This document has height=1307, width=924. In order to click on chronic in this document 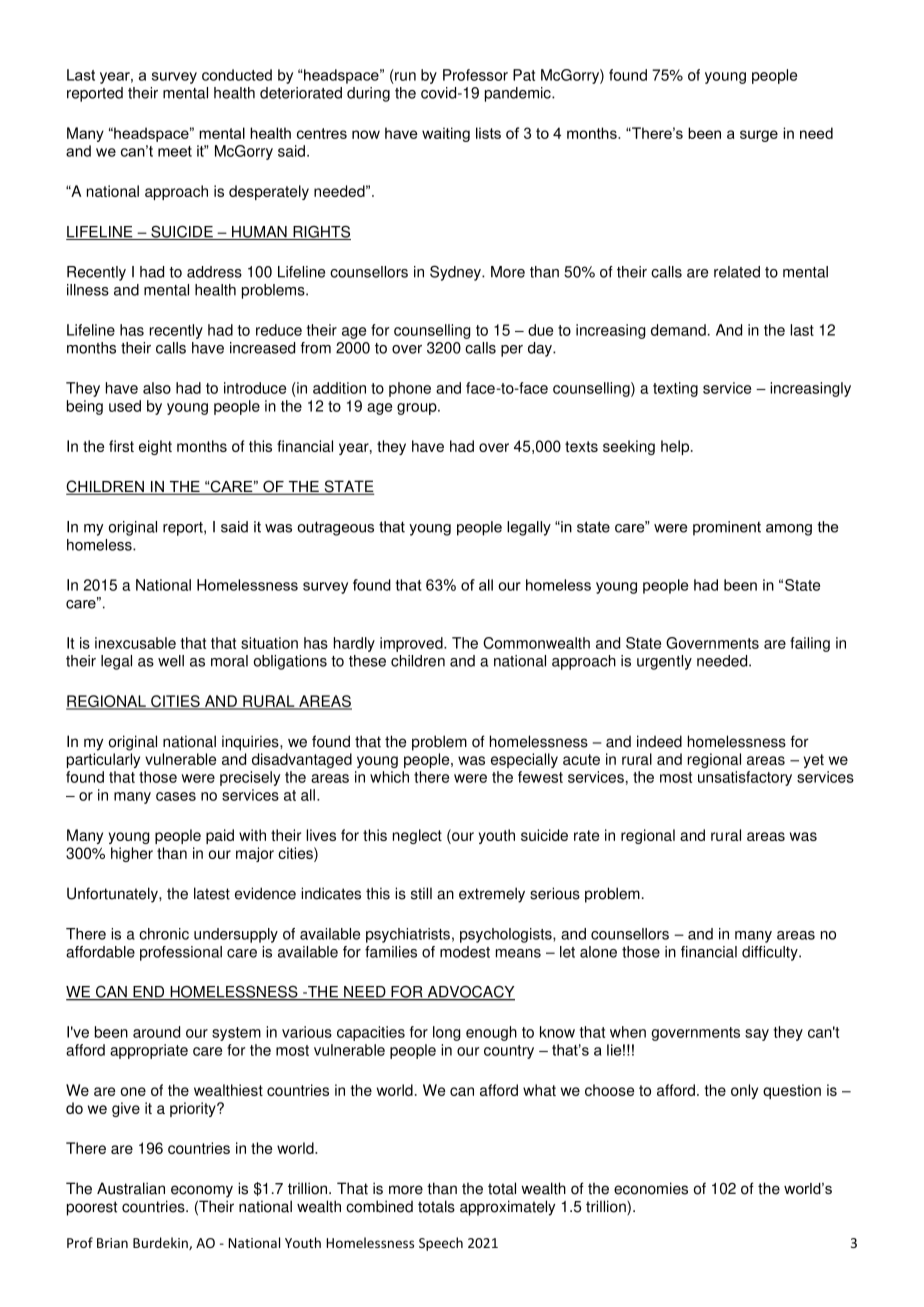, I will do `click(164, 934)`.
